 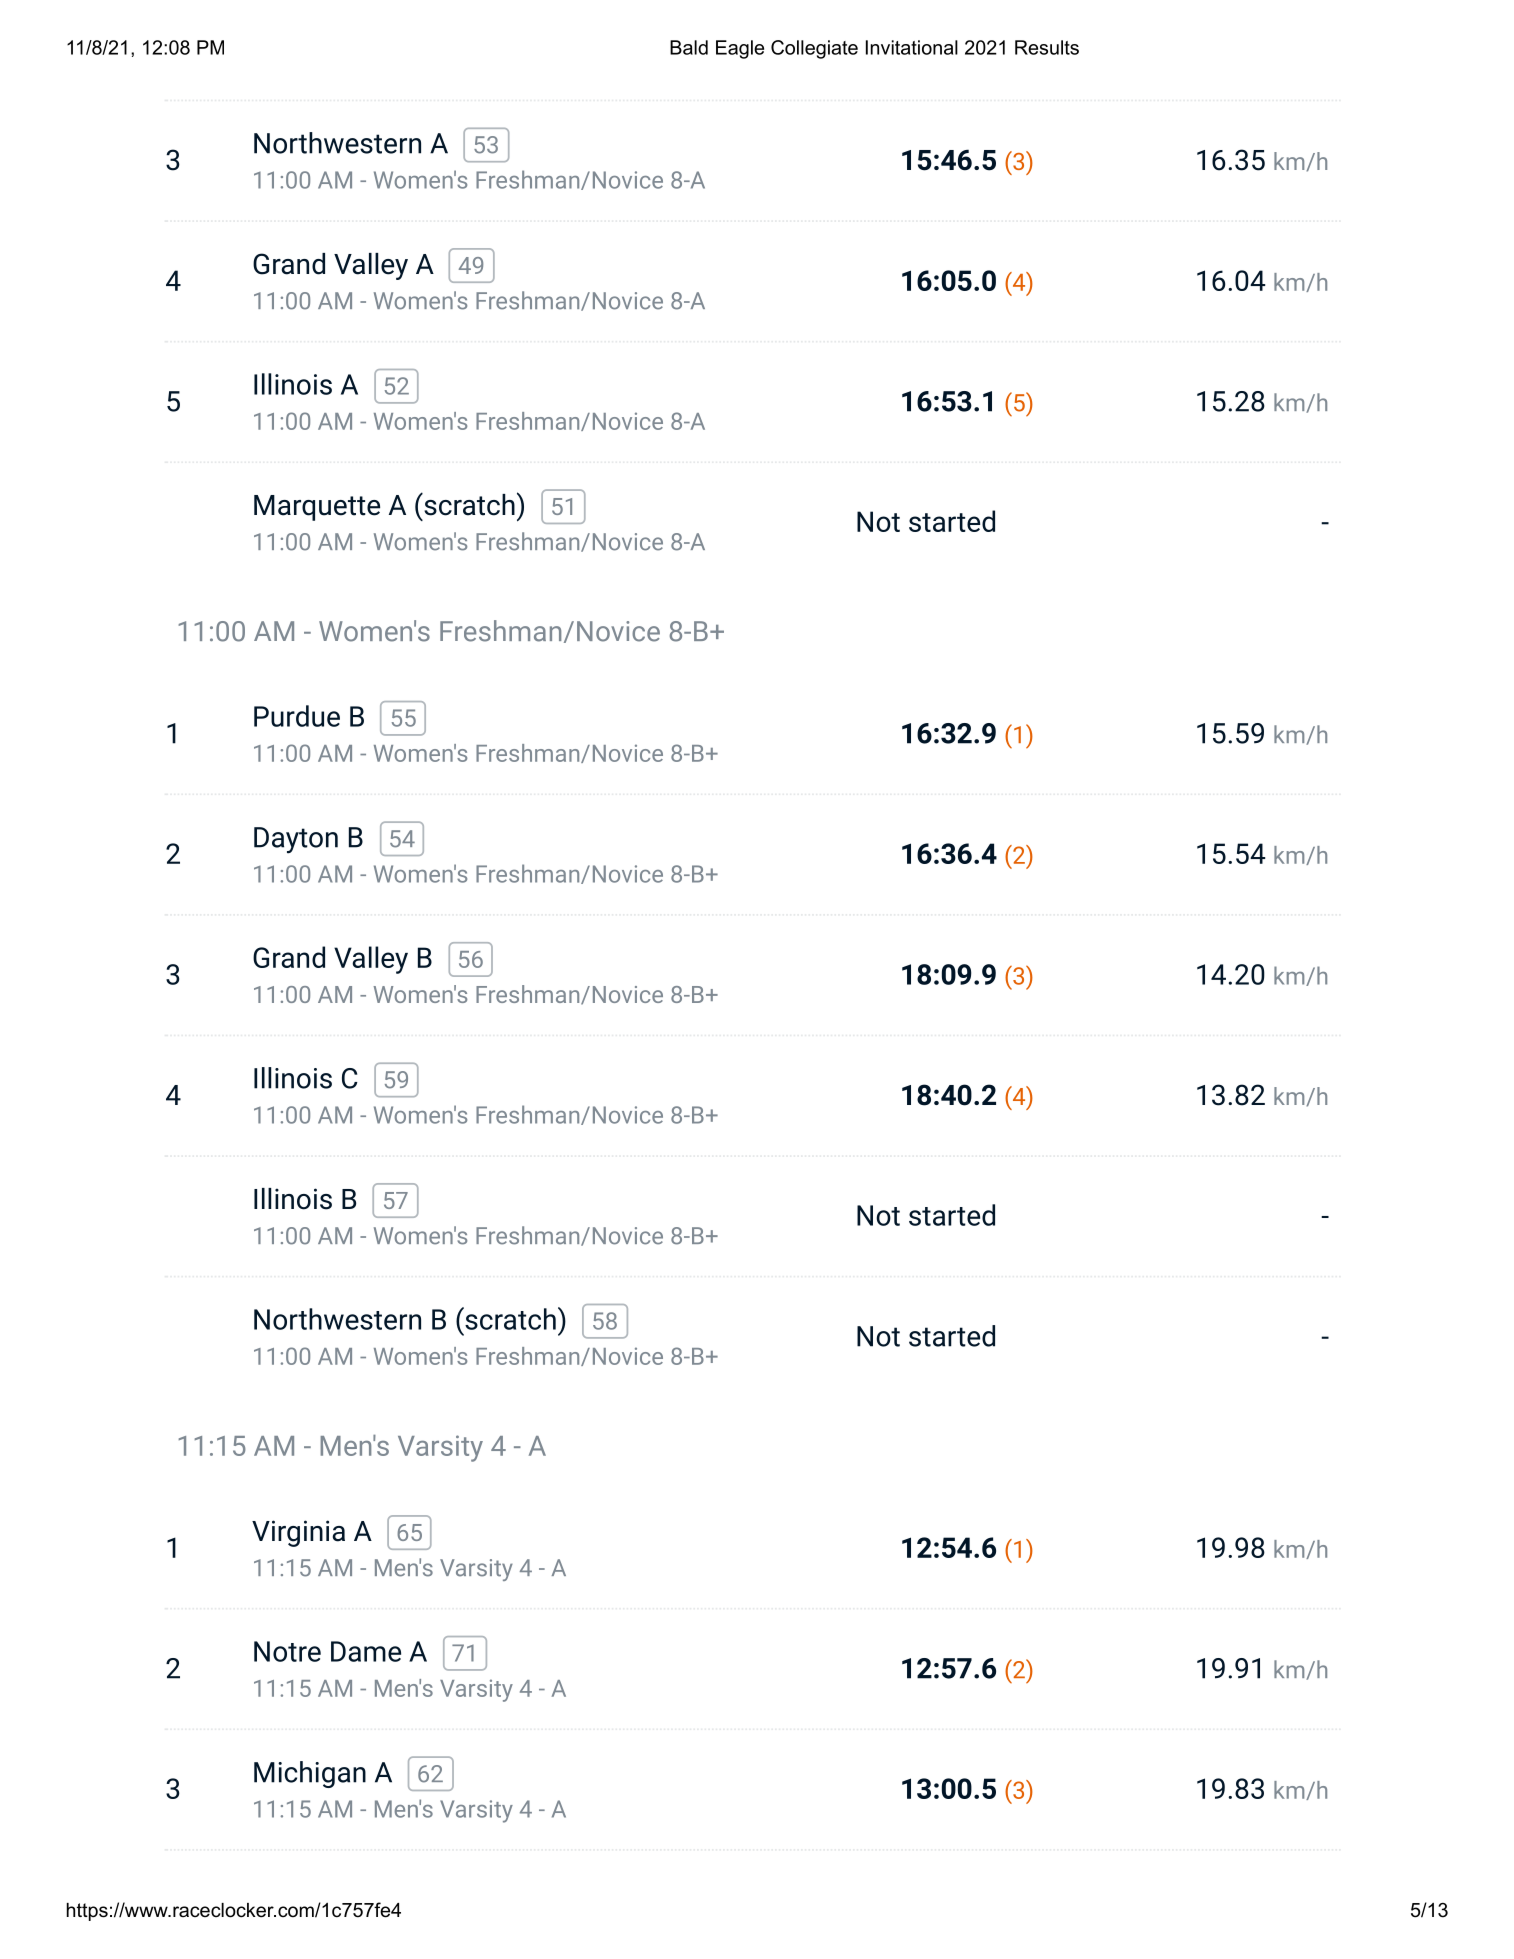 What do you see at coordinates (297, 716) in the screenshot?
I see `Purdue` at bounding box center [297, 716].
